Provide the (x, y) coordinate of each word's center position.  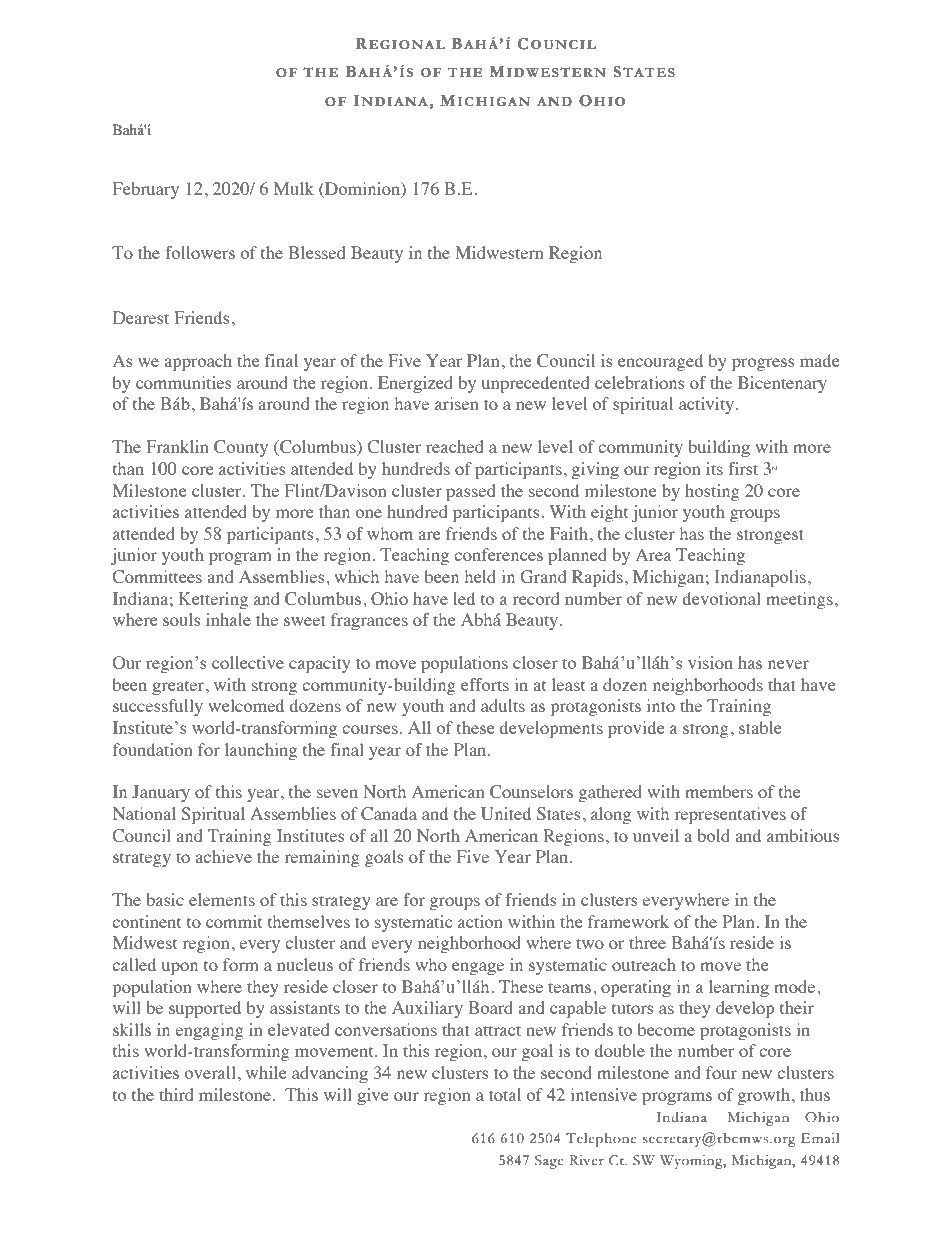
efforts (485, 684)
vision (710, 662)
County (241, 448)
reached (454, 446)
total (505, 1094)
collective (248, 662)
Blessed (316, 252)
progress (763, 364)
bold (713, 835)
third (176, 1094)
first (743, 468)
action (480, 921)
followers (200, 252)
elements (222, 899)
